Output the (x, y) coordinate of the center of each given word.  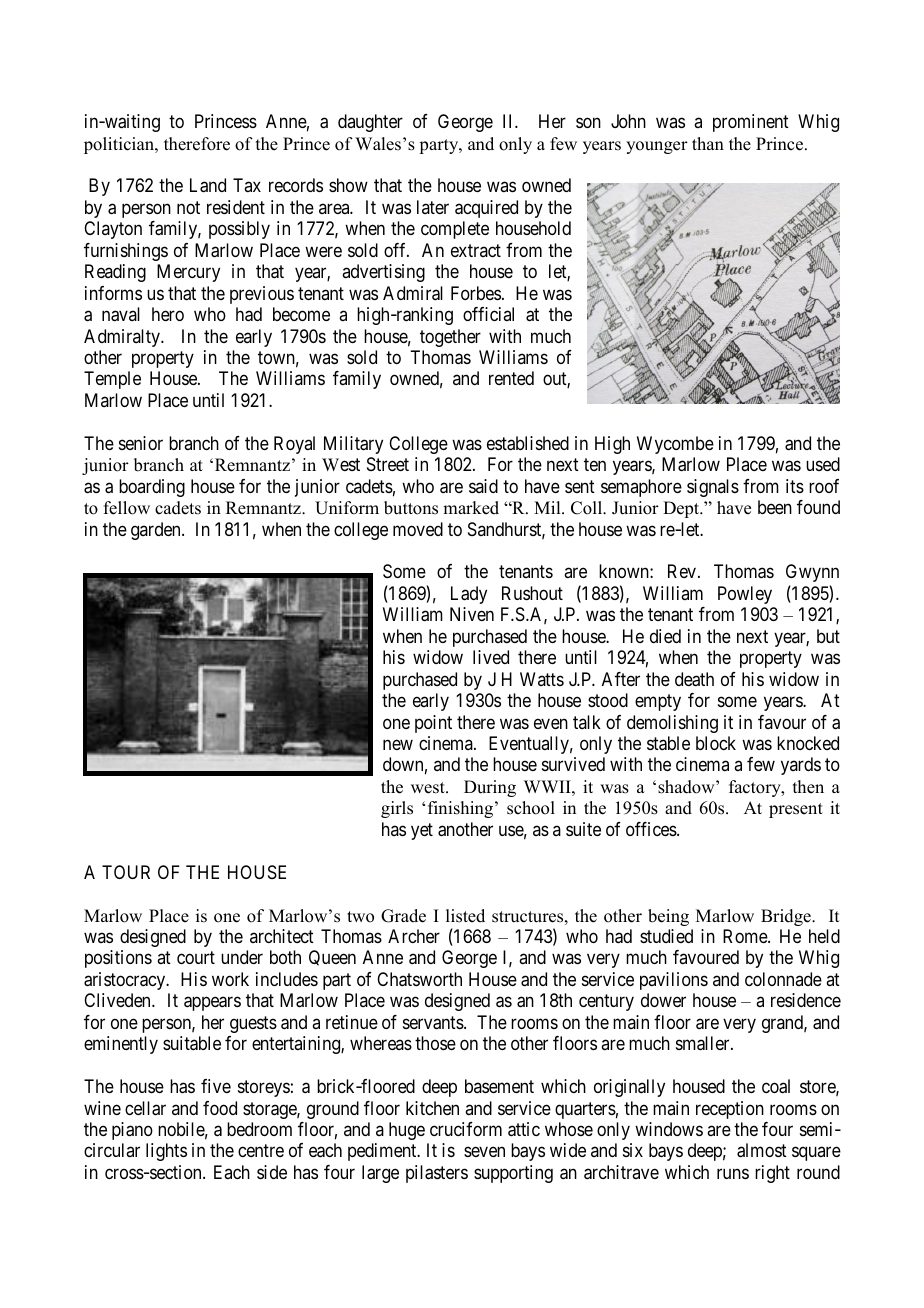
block (716, 743)
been (775, 507)
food (220, 1108)
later (433, 207)
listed (465, 916)
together (450, 338)
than (708, 143)
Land (208, 185)
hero (168, 314)
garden (157, 531)
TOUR (126, 872)
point (433, 724)
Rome (746, 936)
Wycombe (675, 445)
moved (418, 529)
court (196, 958)
